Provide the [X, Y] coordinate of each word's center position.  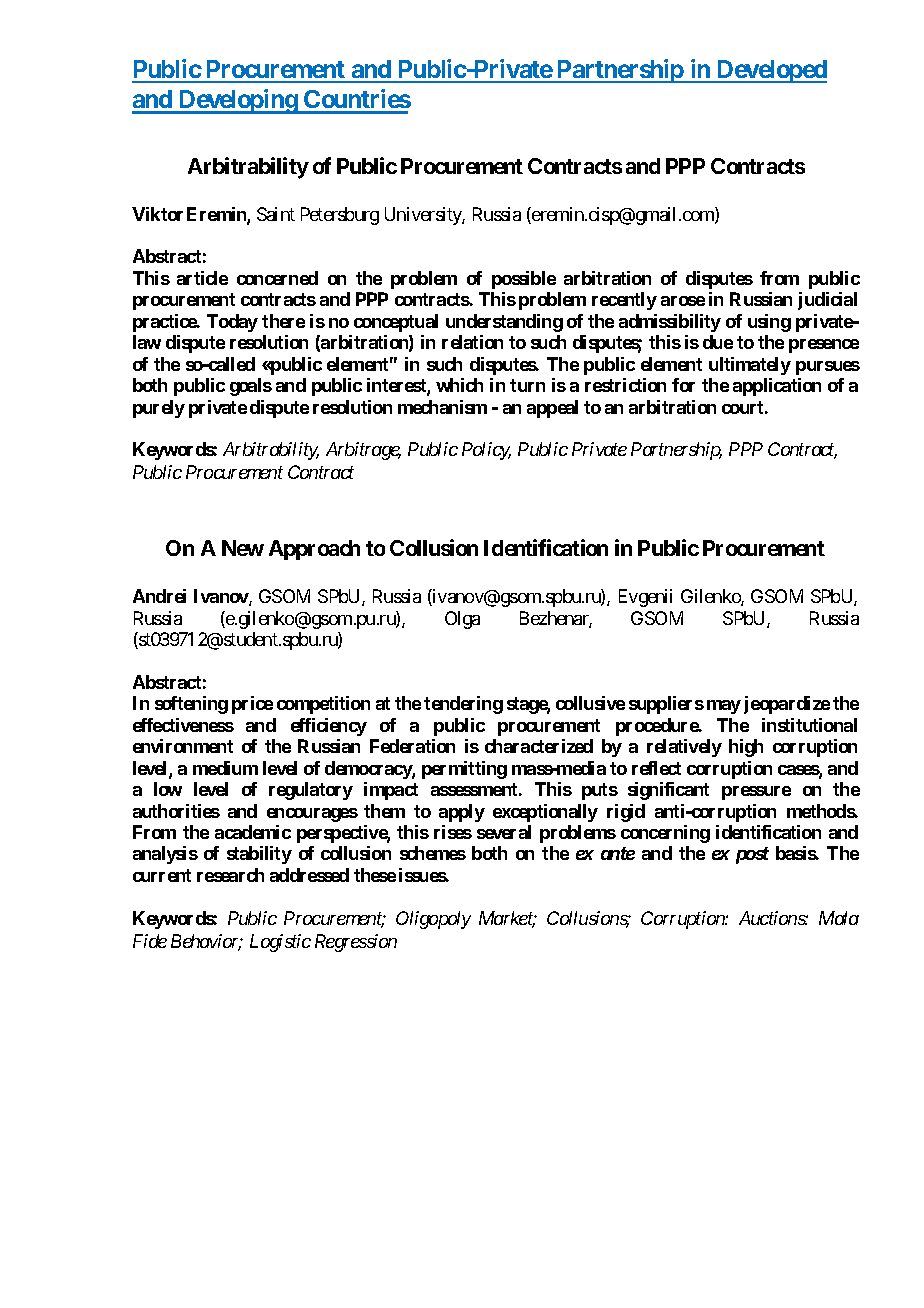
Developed [771, 71]
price [252, 705]
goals [251, 387]
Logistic [280, 943]
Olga [462, 620]
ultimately [750, 366]
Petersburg [340, 216]
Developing [237, 101]
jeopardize [787, 705]
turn [527, 385]
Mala [839, 918]
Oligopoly [433, 920]
